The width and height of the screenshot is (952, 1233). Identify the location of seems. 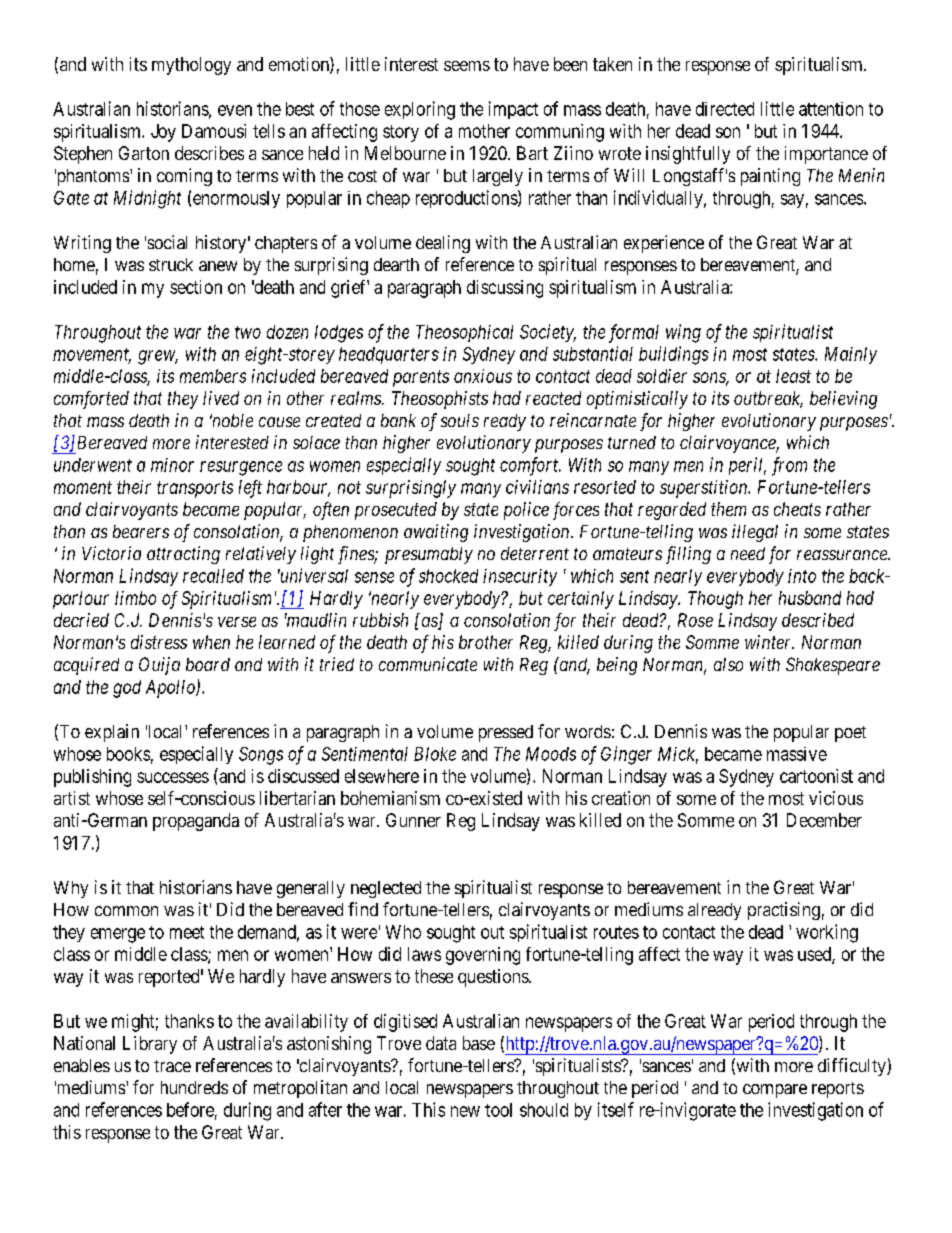
(467, 66).
